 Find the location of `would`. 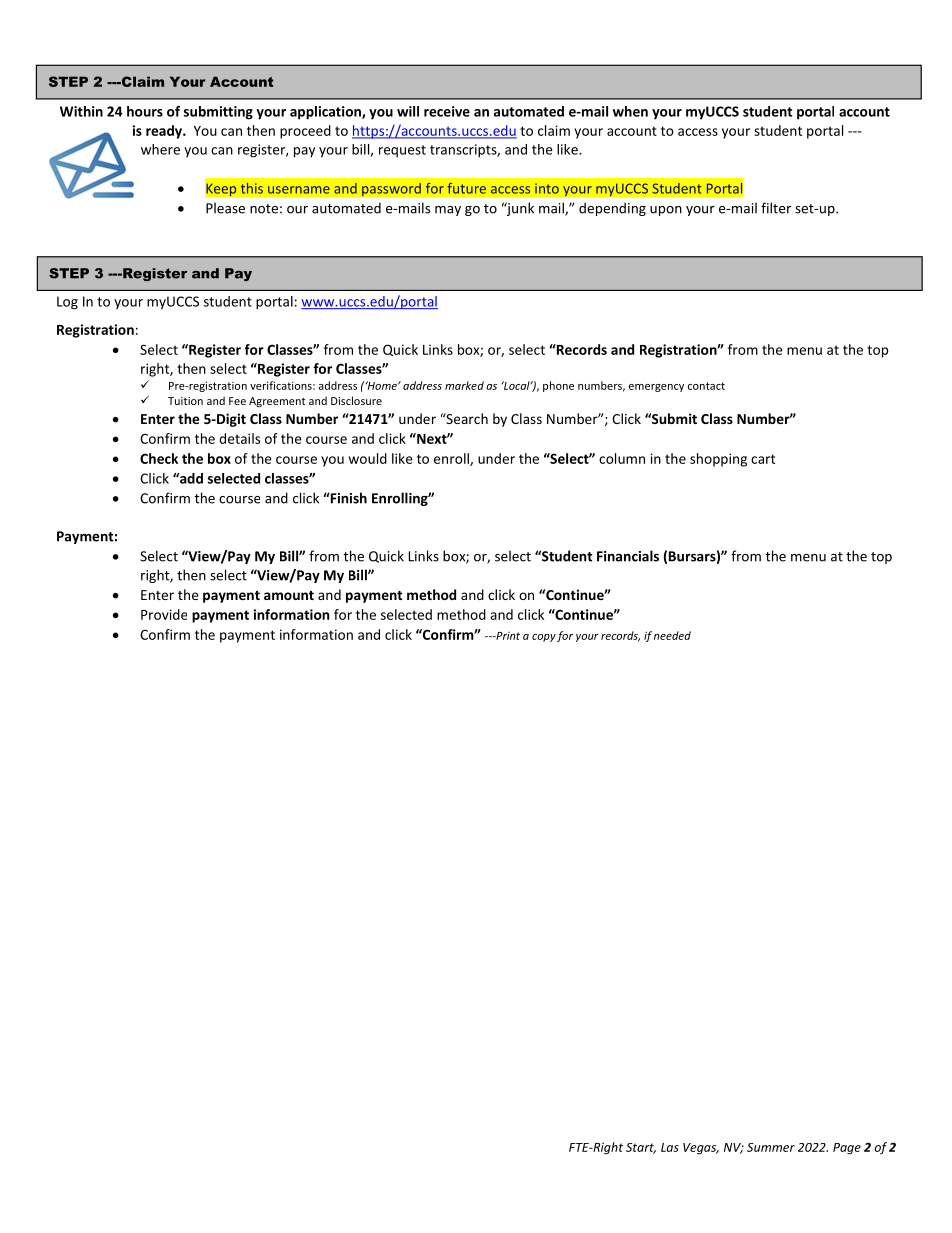

would is located at coordinates (368, 458).
